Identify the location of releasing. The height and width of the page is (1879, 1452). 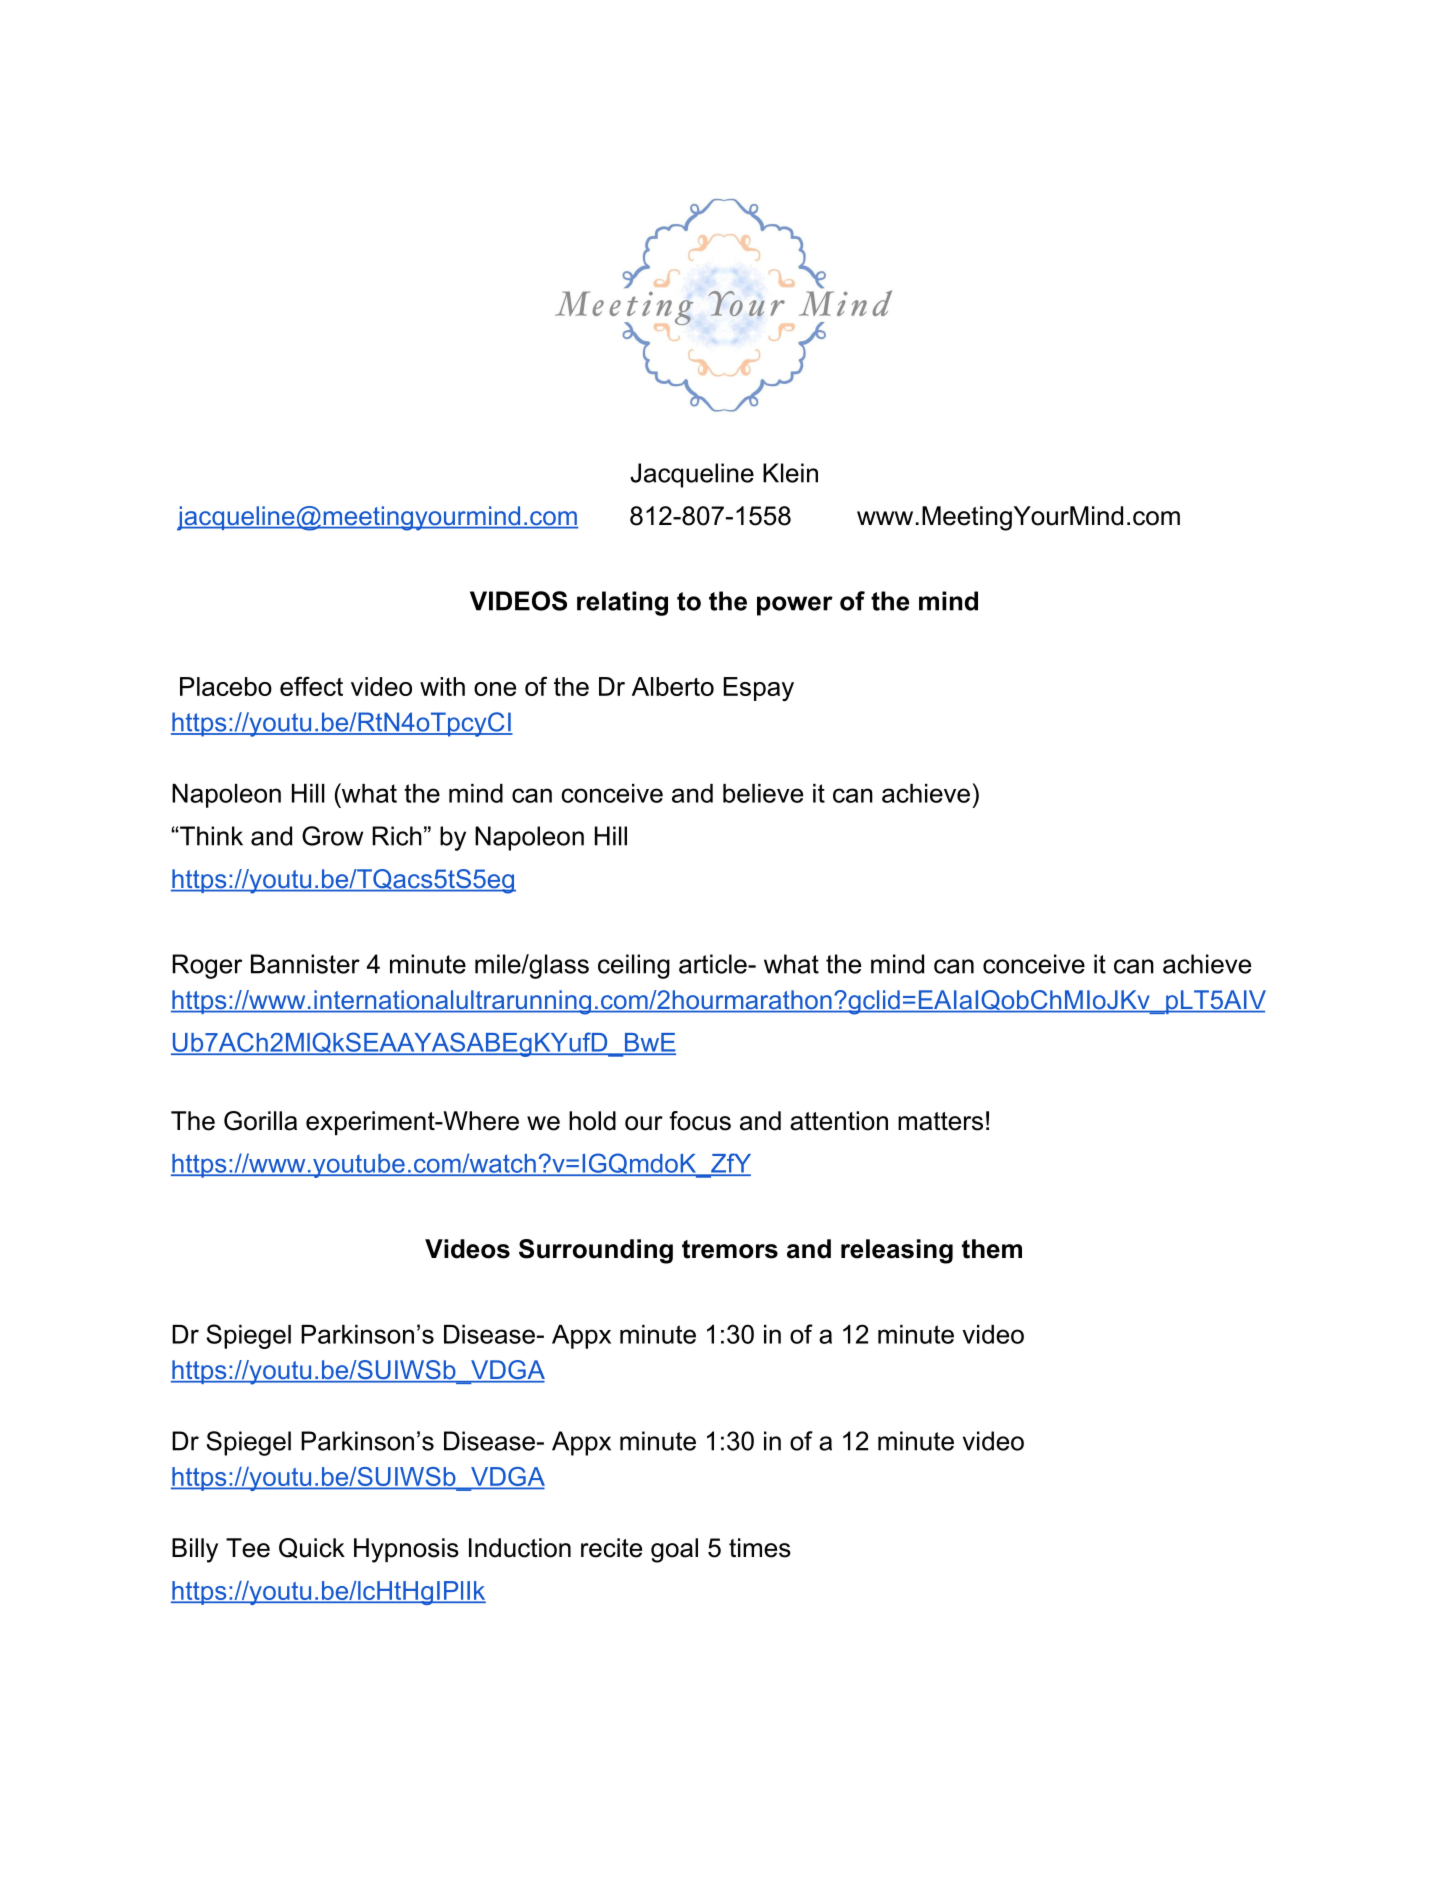
(897, 1251).
